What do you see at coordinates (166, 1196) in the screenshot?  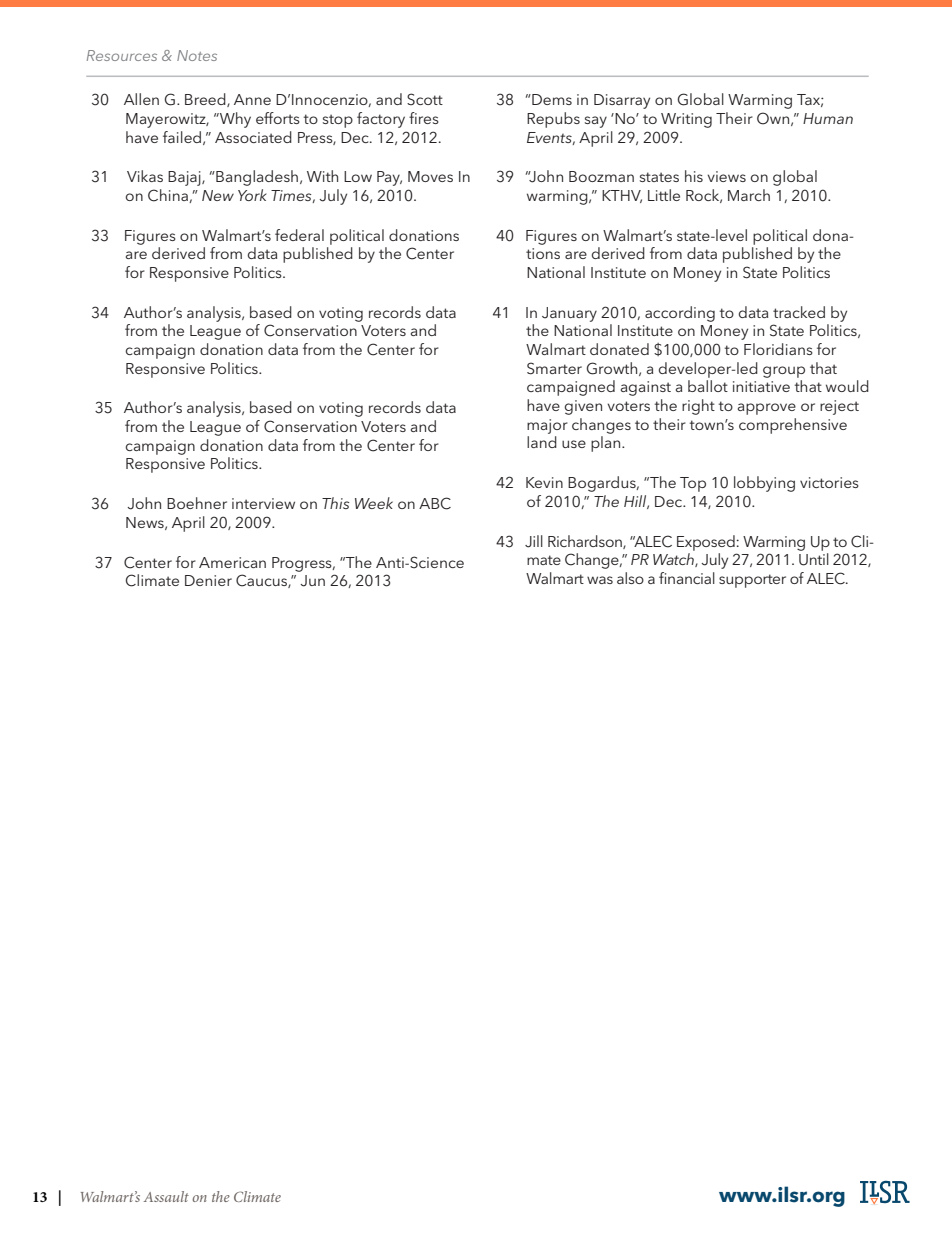 I see `Assault` at bounding box center [166, 1196].
